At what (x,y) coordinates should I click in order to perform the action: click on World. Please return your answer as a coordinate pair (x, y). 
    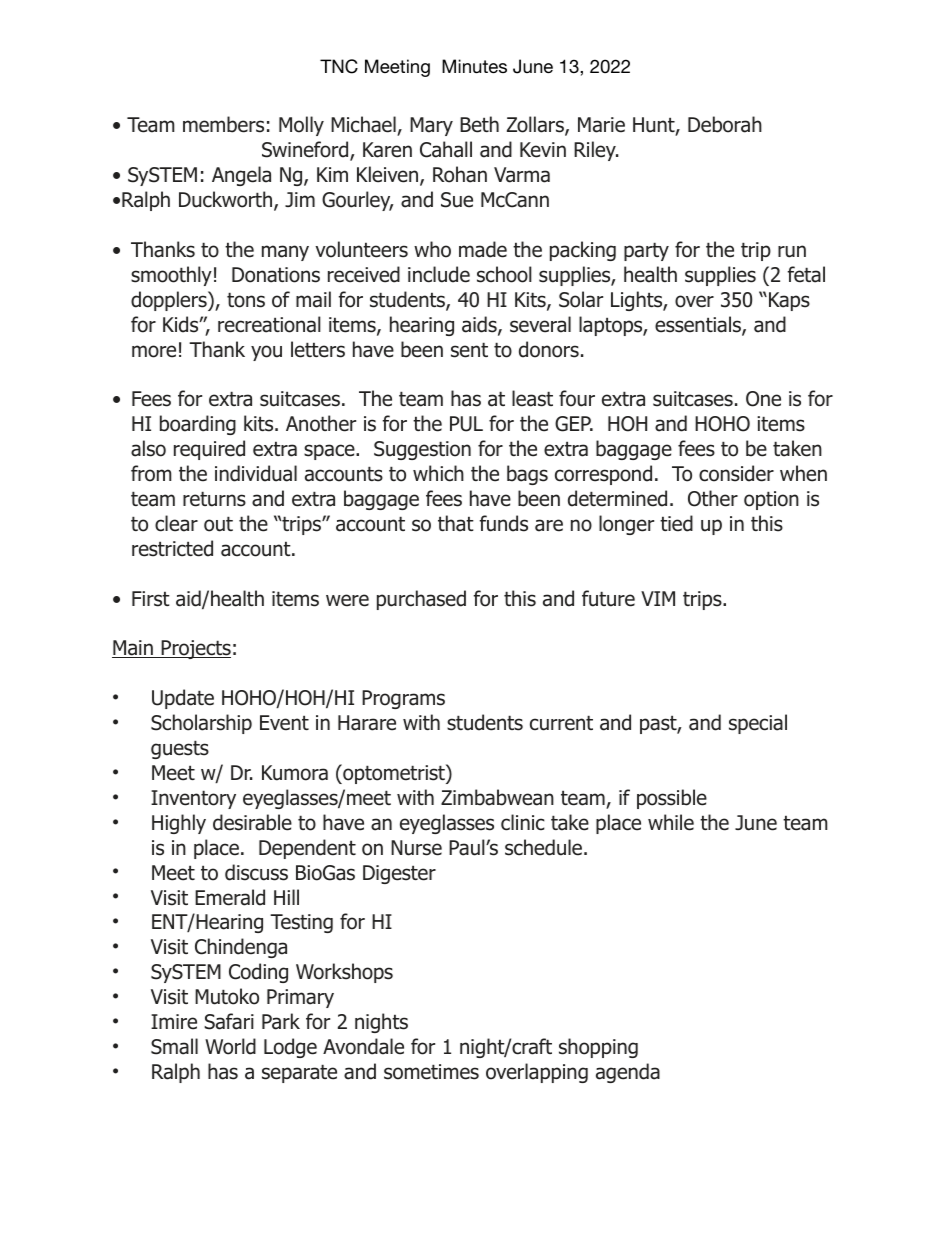
    Looking at the image, I should click on (230, 1046).
